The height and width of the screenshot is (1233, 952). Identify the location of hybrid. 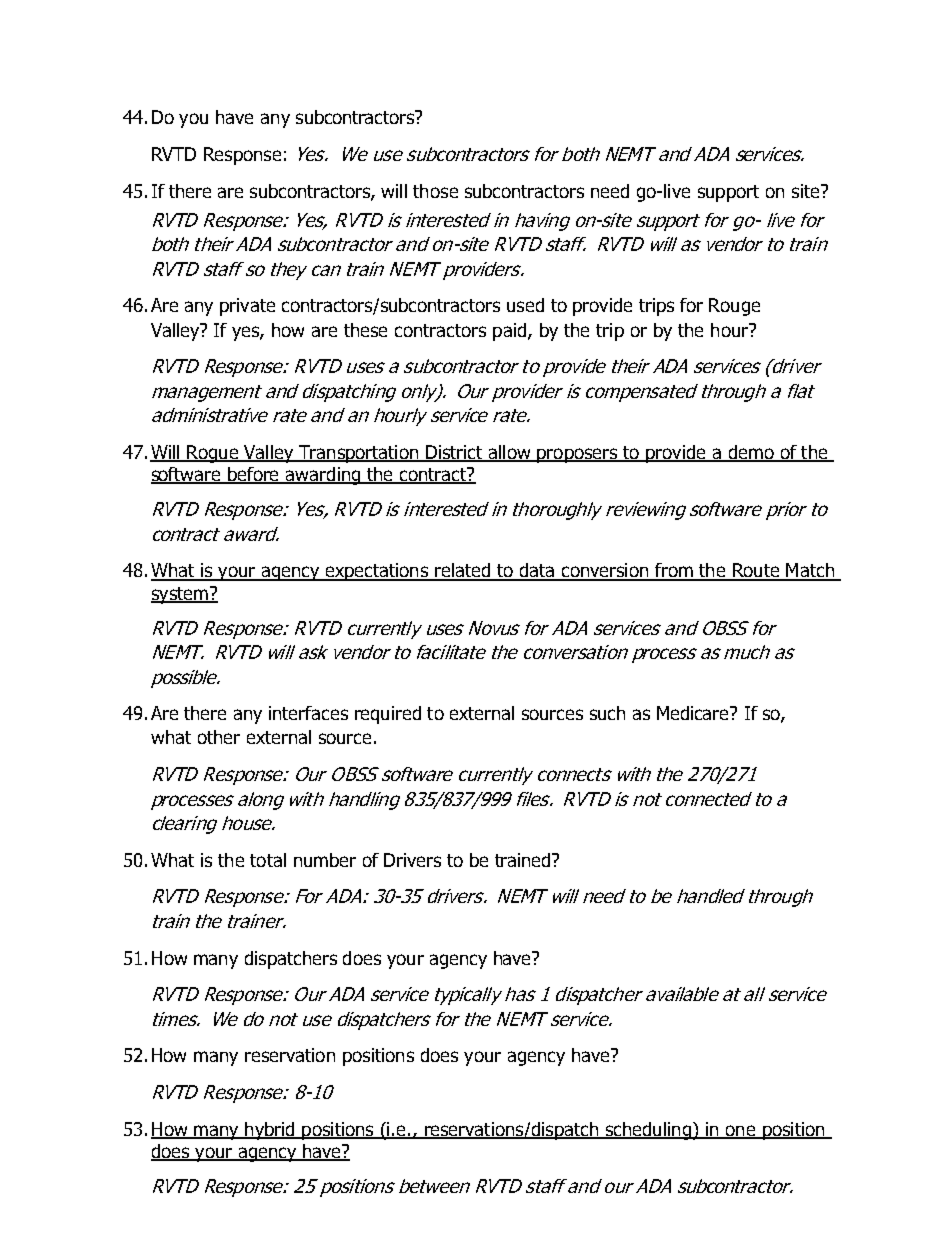
(270, 1131).
